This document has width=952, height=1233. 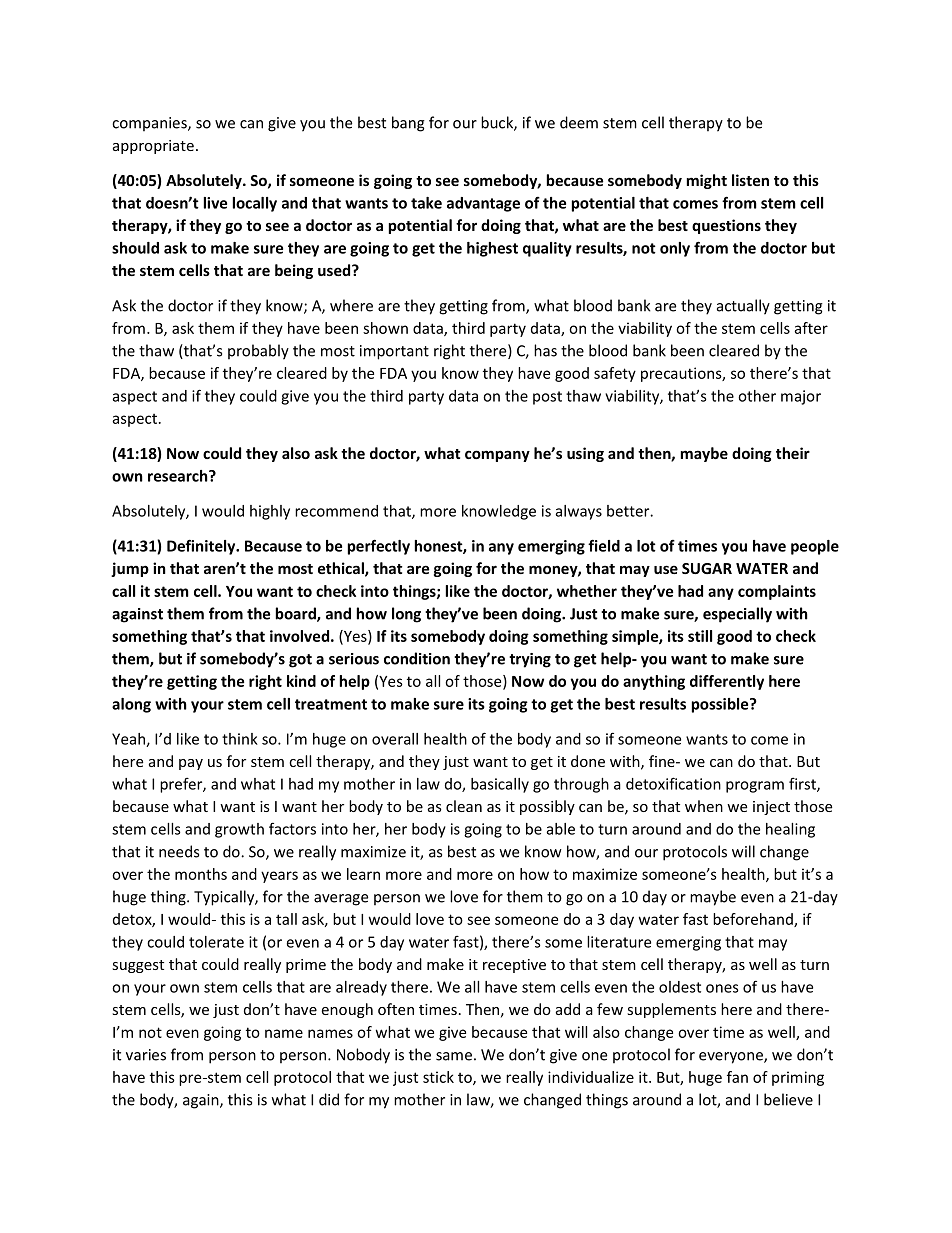 I want to click on varies, so click(x=146, y=1055).
